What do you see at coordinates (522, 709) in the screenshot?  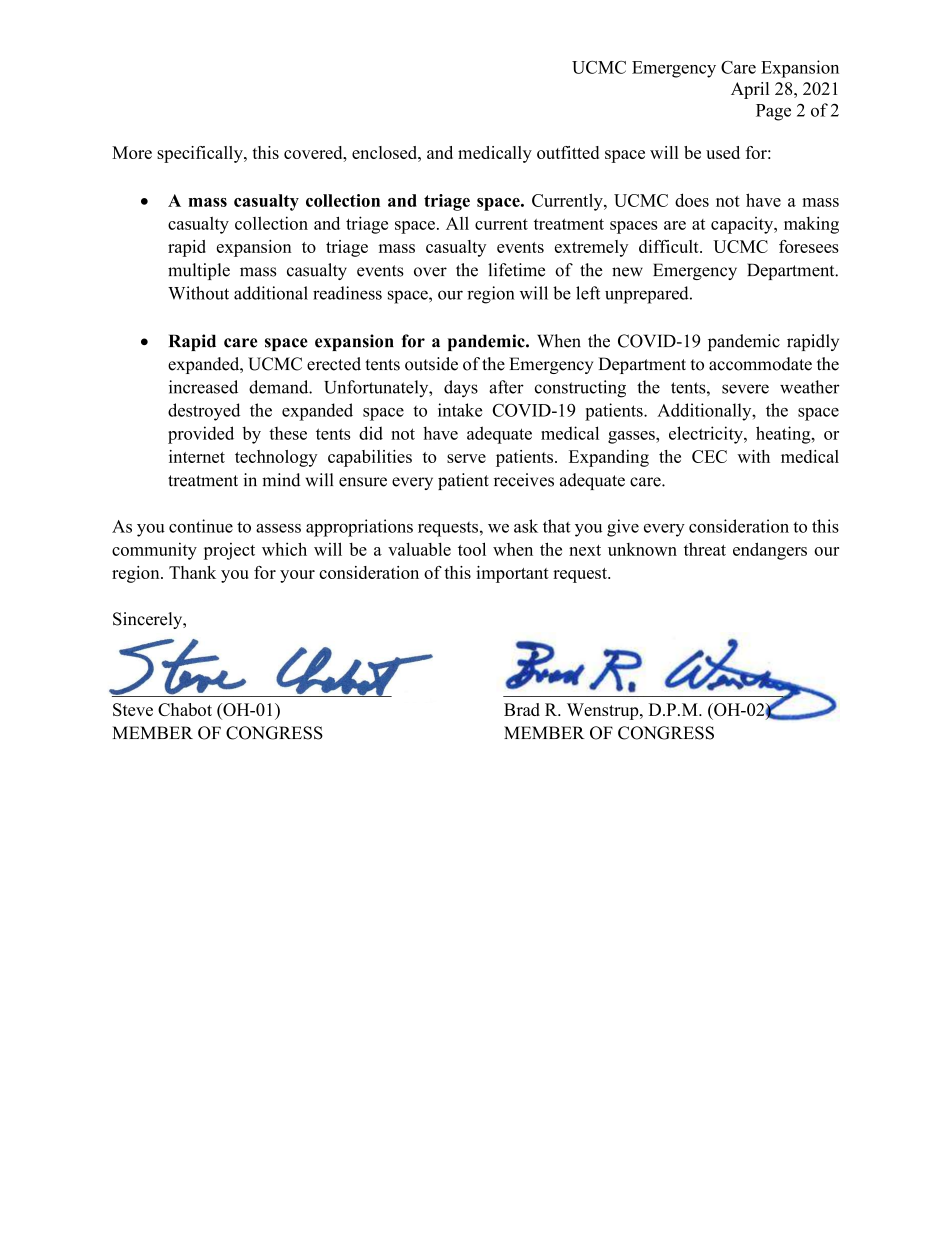 I see `Brad` at bounding box center [522, 709].
